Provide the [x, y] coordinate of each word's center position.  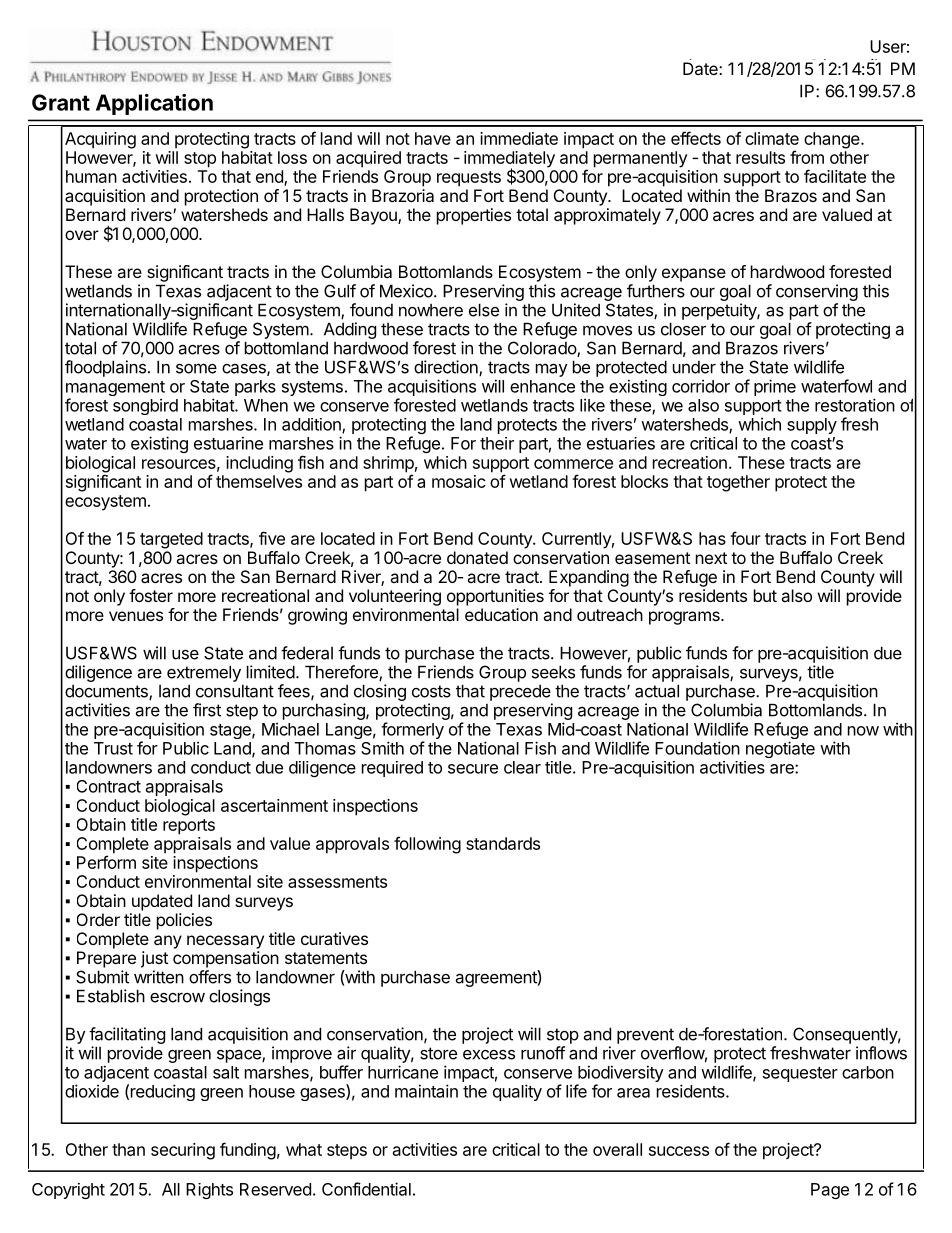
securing [183, 1151]
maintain [426, 1091]
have [433, 138]
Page [830, 1191]
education [501, 614]
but [765, 595]
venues [136, 616]
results [760, 157]
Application [154, 104]
